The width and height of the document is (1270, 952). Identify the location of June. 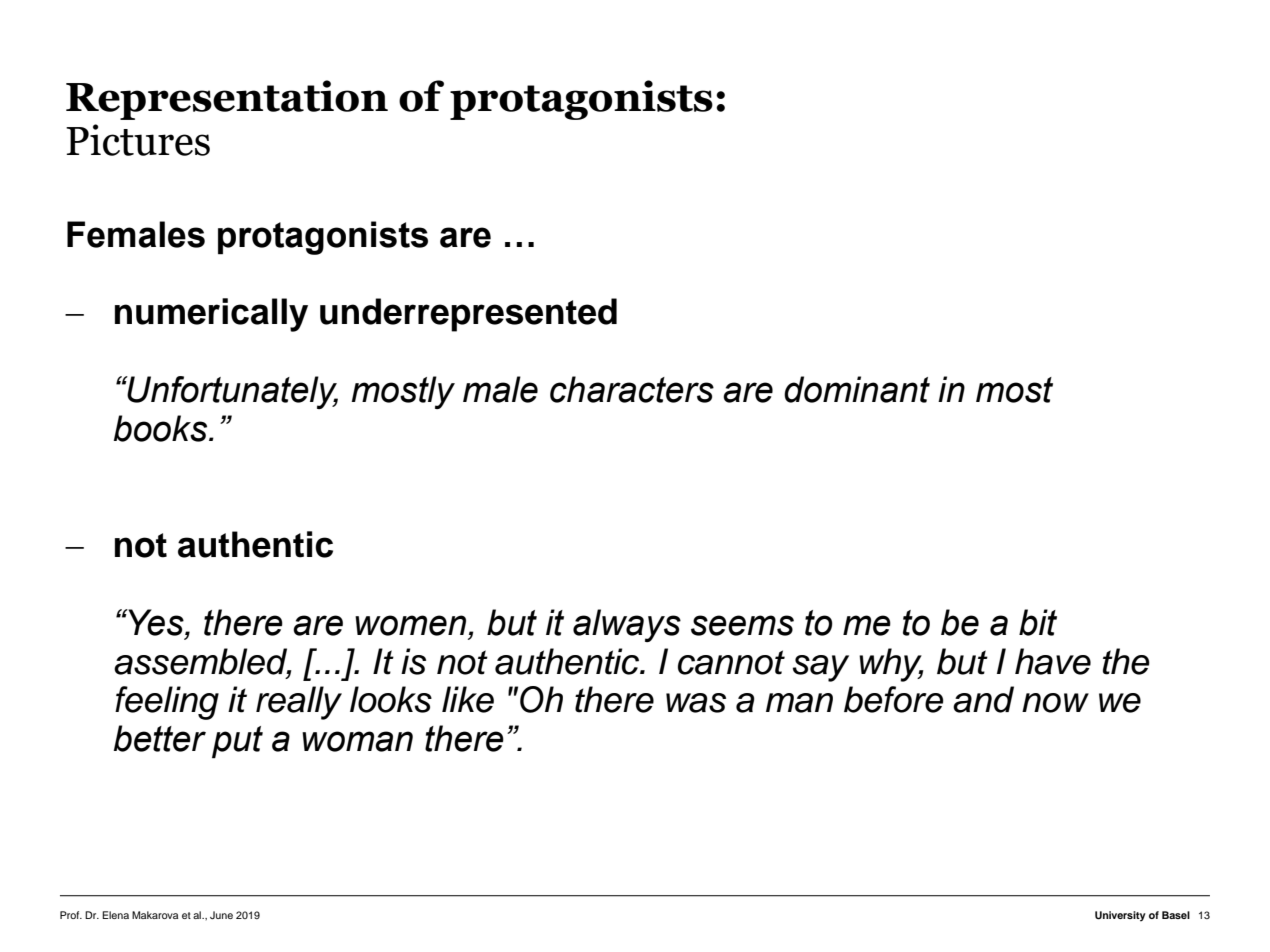
(221, 915).
